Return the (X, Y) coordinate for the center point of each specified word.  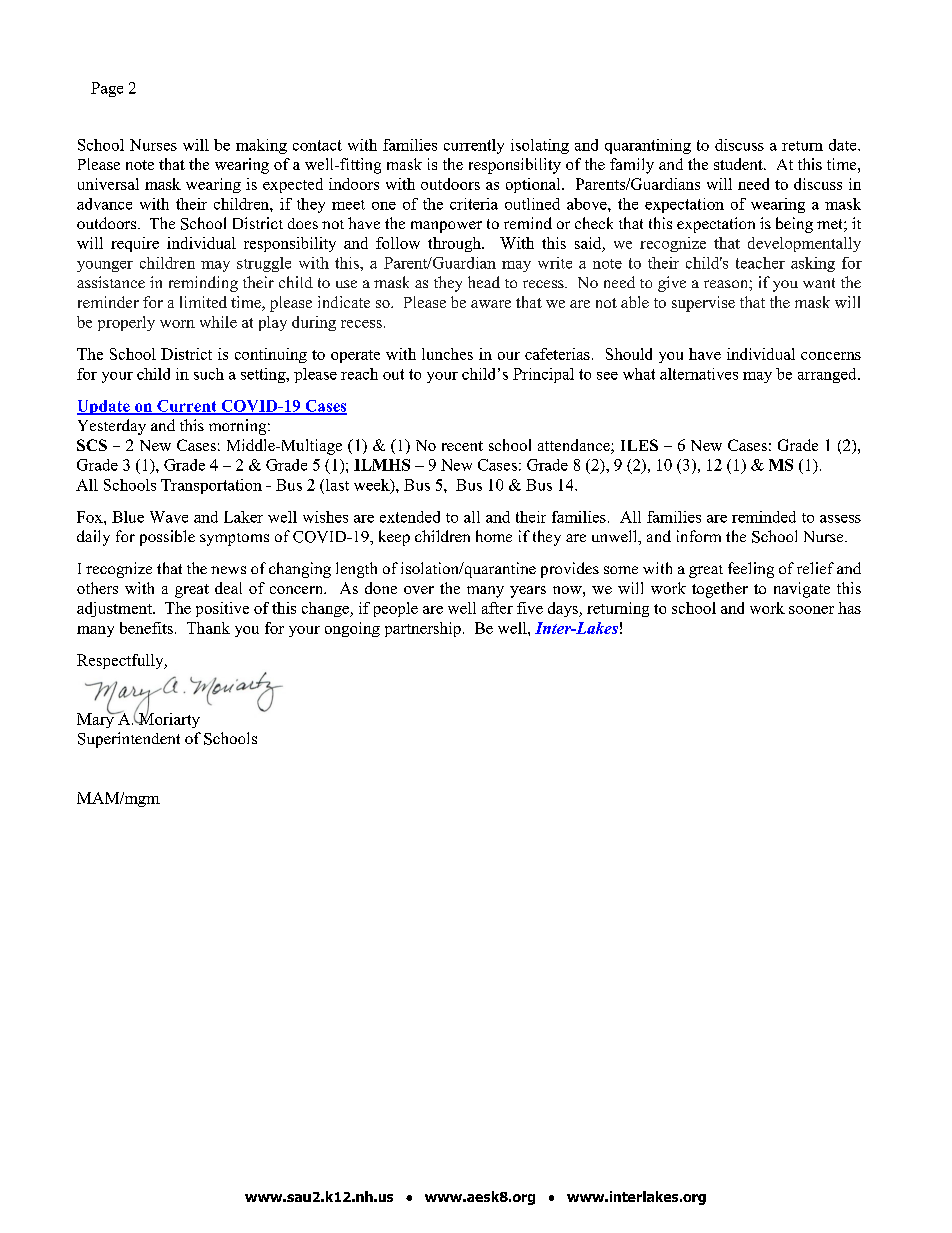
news (228, 570)
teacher (760, 263)
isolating (540, 146)
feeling (751, 570)
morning (239, 427)
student (739, 164)
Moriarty (168, 719)
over (419, 590)
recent (462, 446)
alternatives (699, 374)
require (135, 244)
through (455, 244)
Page (107, 89)
